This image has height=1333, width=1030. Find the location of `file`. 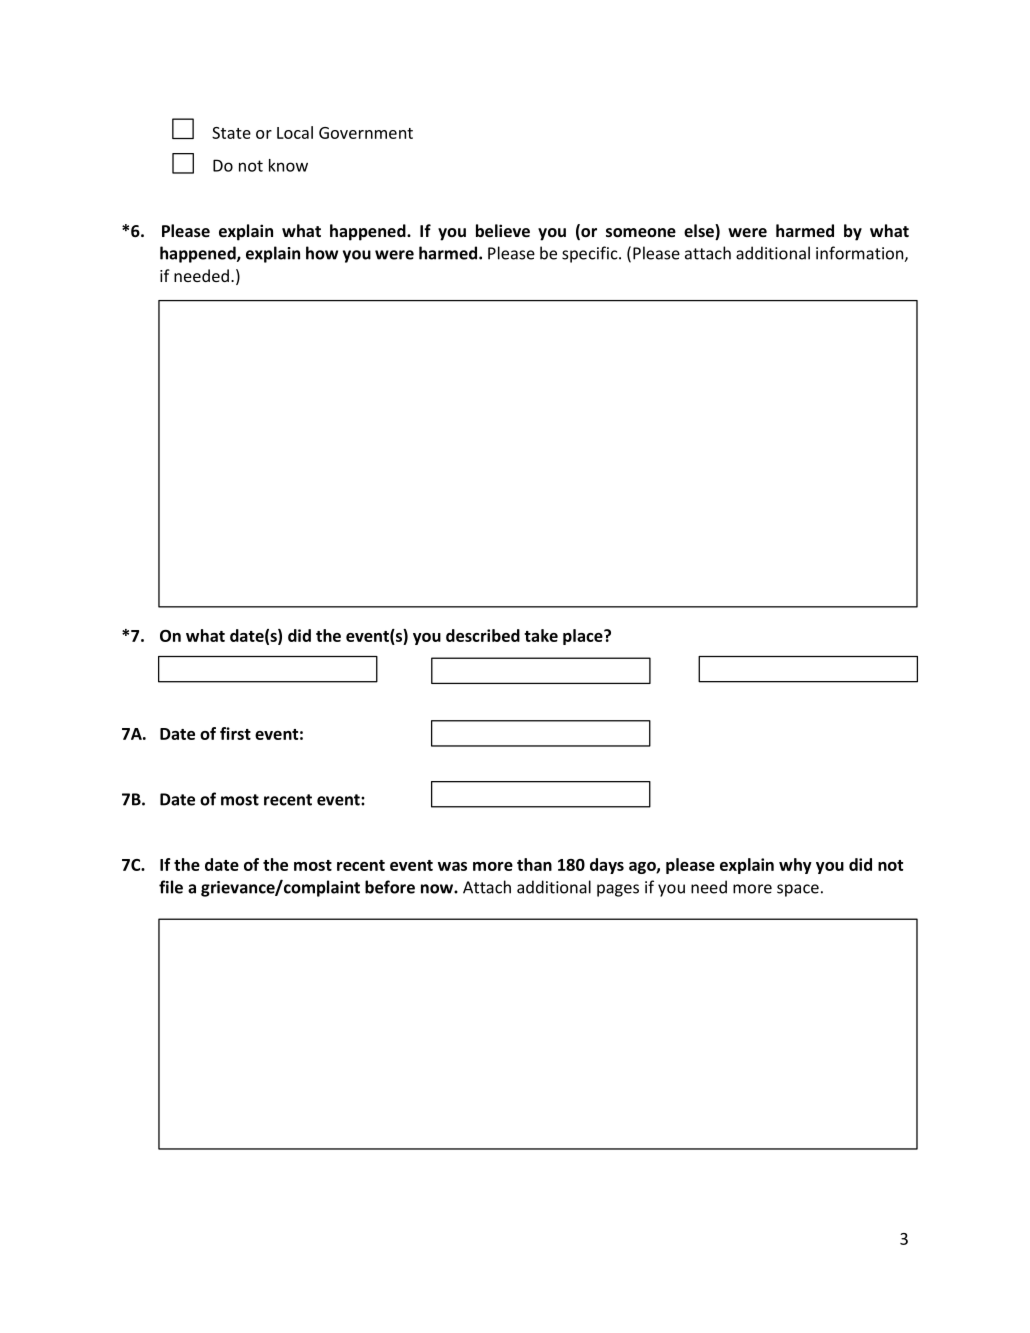

file is located at coordinates (171, 887).
